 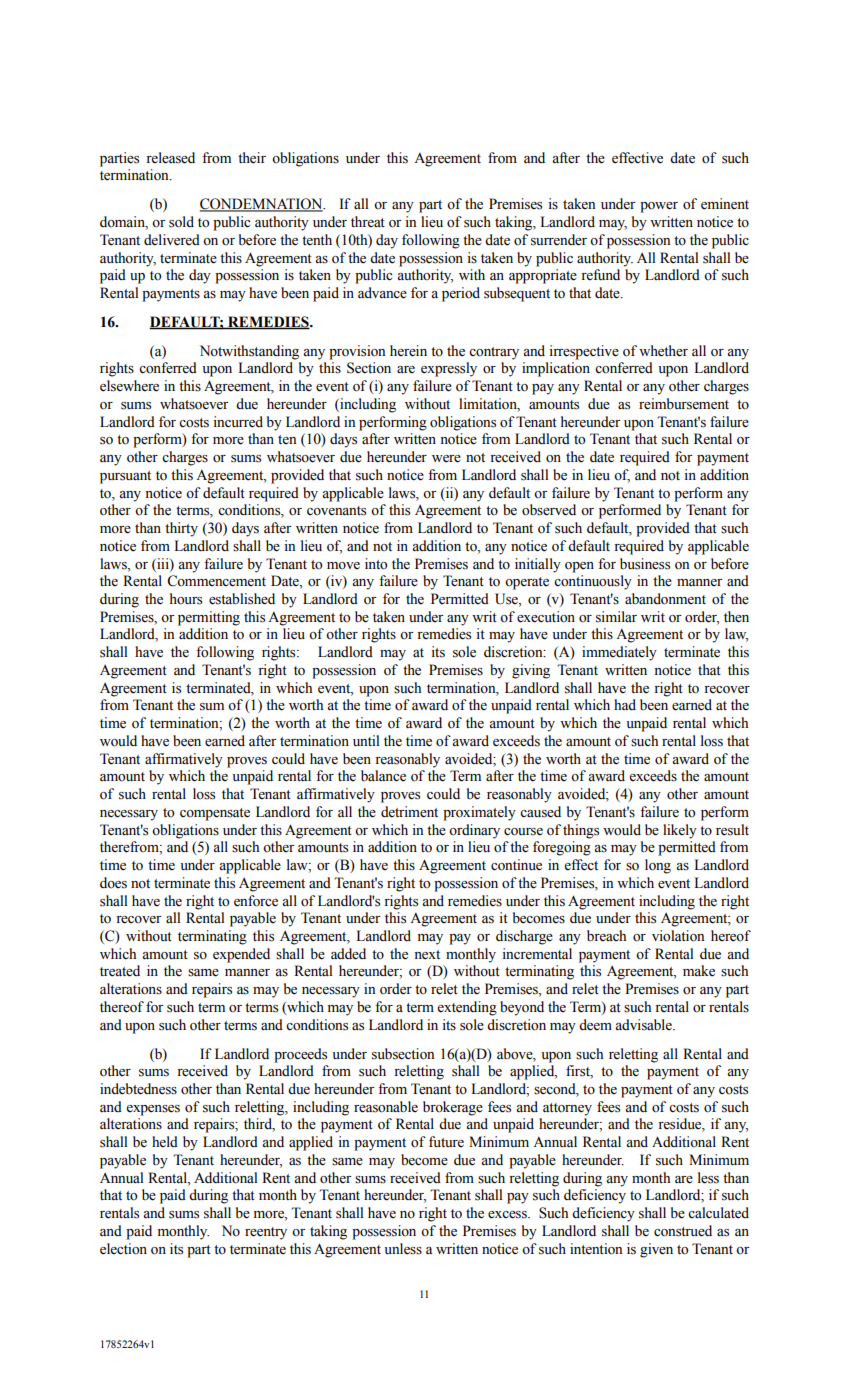 I want to click on likely, so click(x=680, y=831).
